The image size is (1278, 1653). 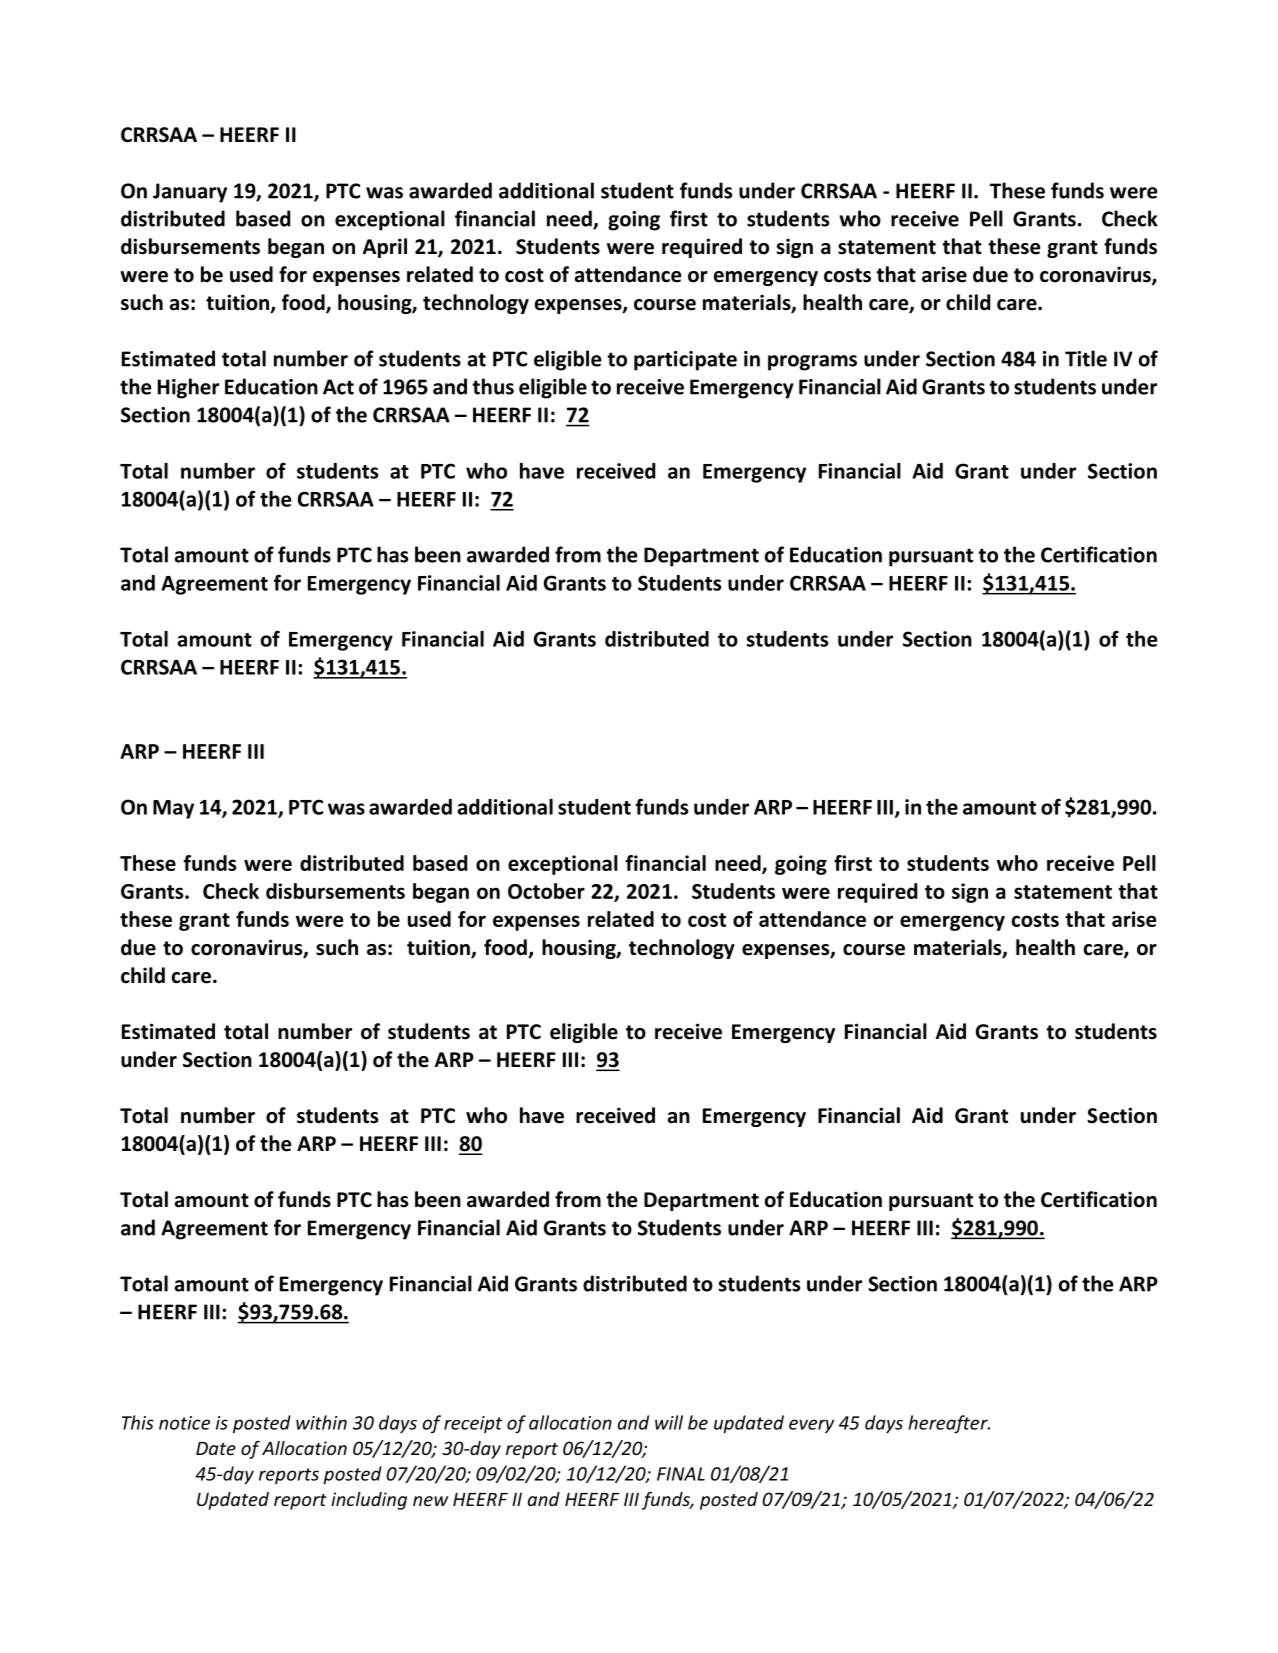 What do you see at coordinates (190, 193) in the page?
I see `January` at bounding box center [190, 193].
